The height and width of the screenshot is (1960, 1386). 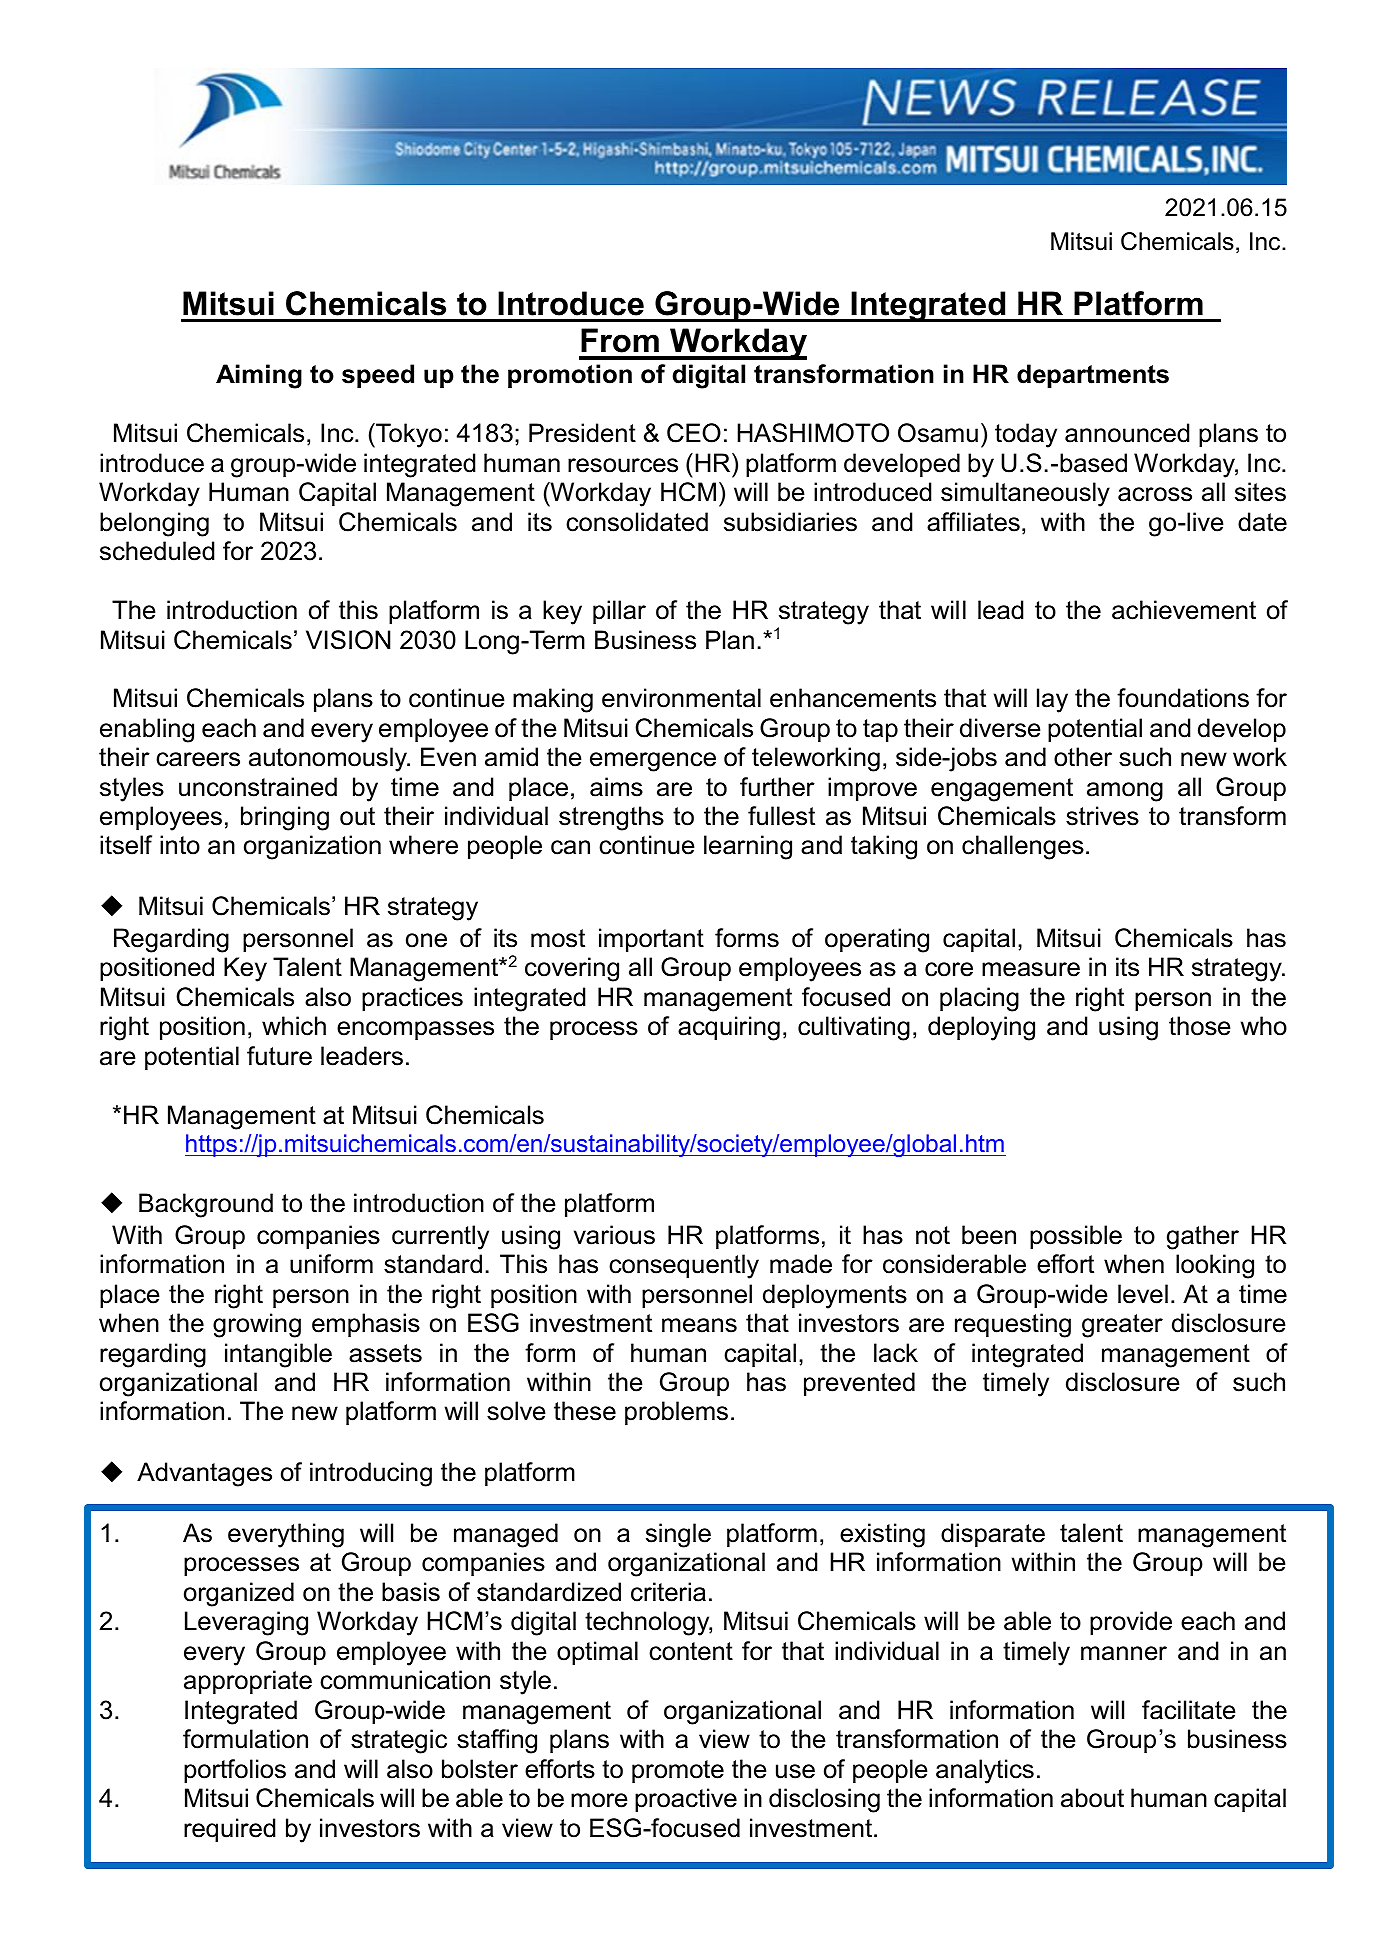 What do you see at coordinates (1122, 1326) in the screenshot?
I see `greater` at bounding box center [1122, 1326].
